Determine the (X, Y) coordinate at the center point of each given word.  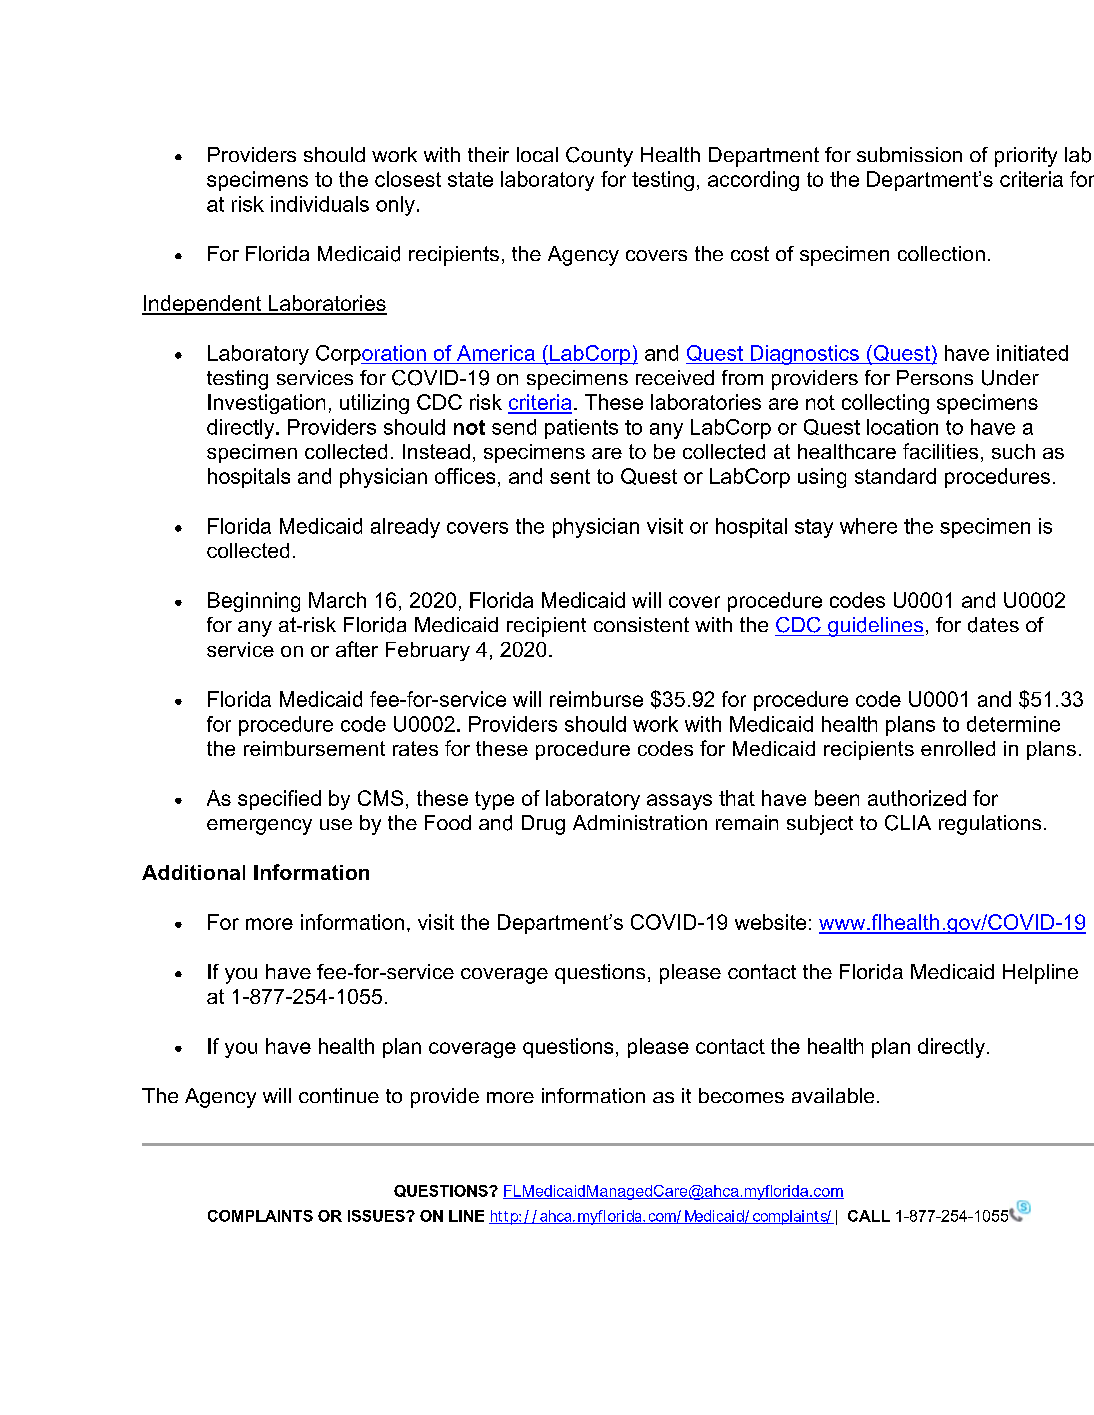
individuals (320, 204)
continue (339, 1095)
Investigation (266, 404)
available (833, 1095)
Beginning (254, 602)
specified (279, 800)
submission (909, 154)
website (770, 922)
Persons (935, 377)
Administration (640, 822)
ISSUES (377, 1216)
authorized (917, 798)
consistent (641, 624)
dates (993, 625)
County (599, 157)
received (675, 377)
